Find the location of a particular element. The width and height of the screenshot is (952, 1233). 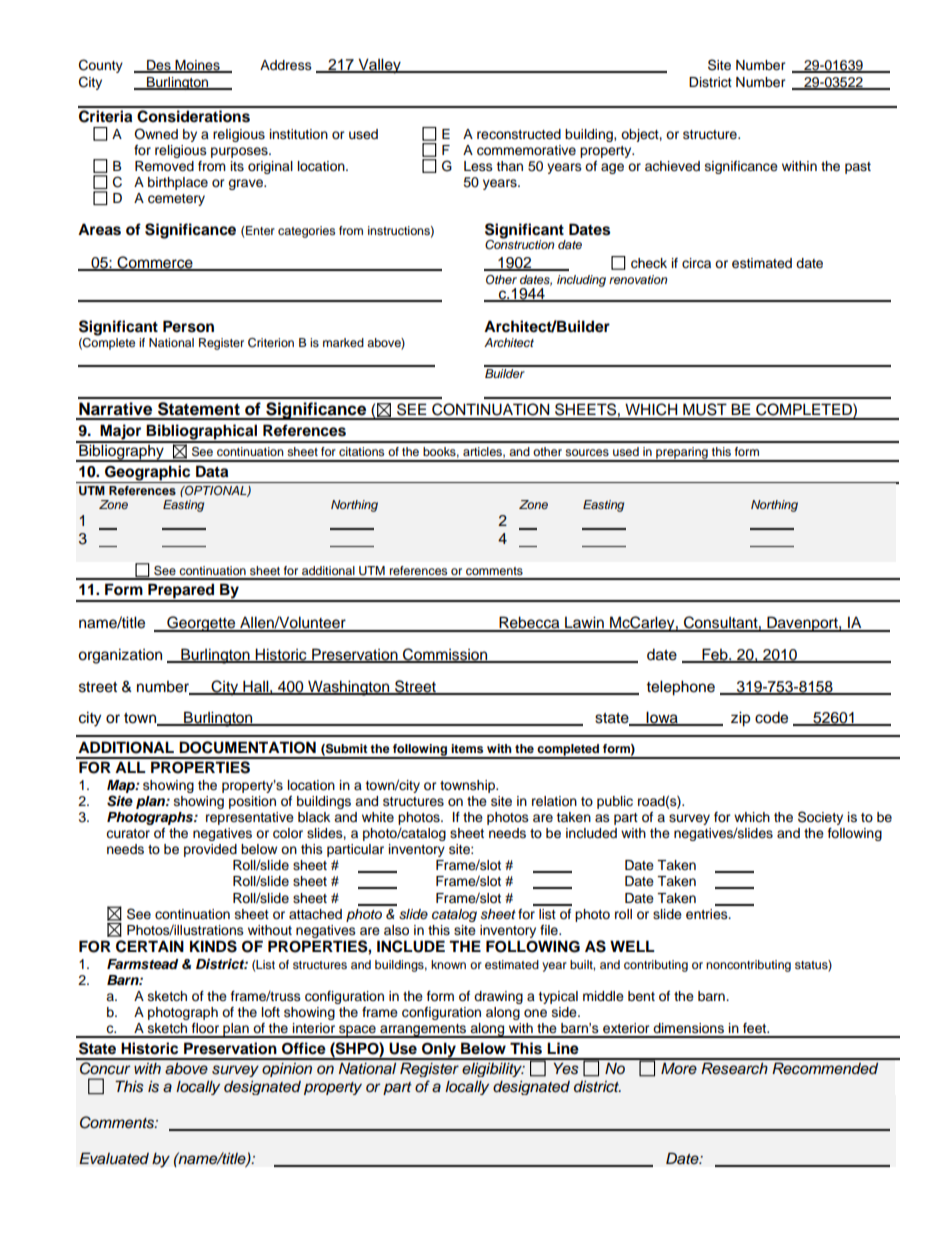

entries is located at coordinates (708, 914).
